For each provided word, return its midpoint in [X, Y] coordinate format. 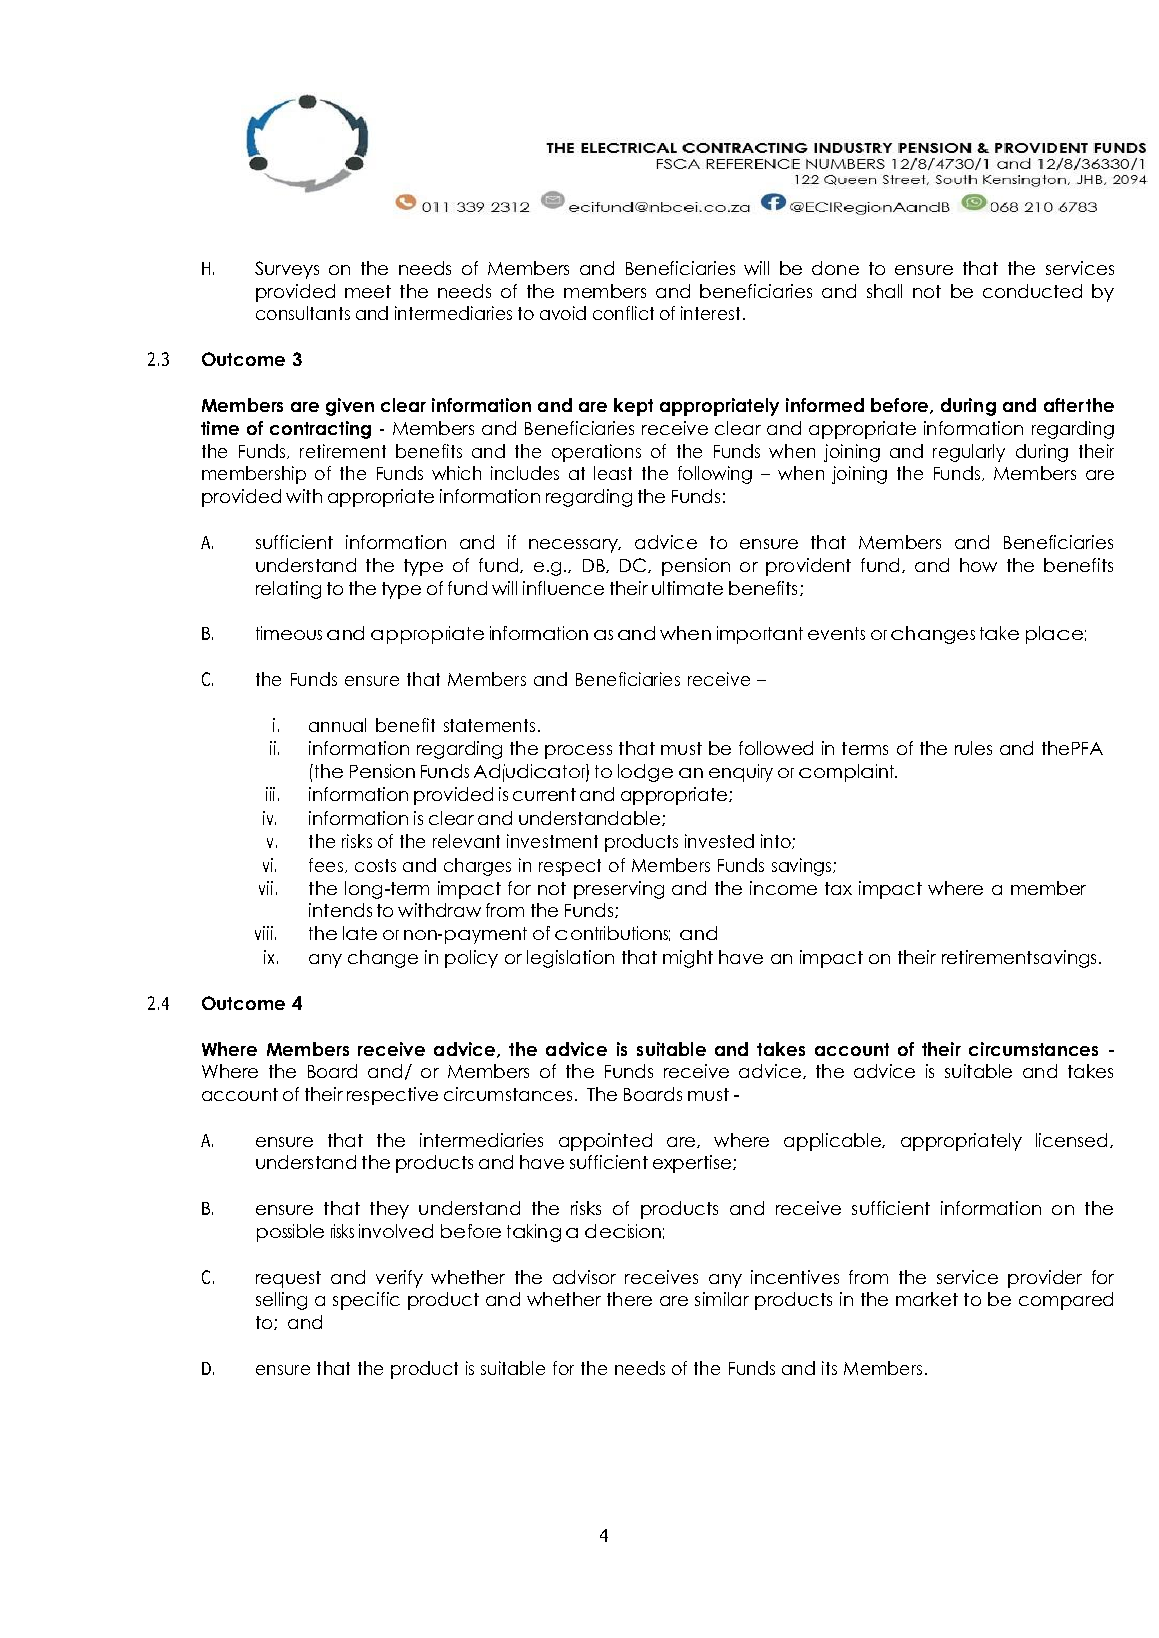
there [629, 1299]
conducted [1032, 291]
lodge [645, 773]
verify [399, 1279]
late [360, 933]
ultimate [687, 588]
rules [973, 748]
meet [368, 291]
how [978, 565]
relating [288, 590]
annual [337, 725]
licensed [1071, 1140]
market [927, 1299]
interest [710, 313]
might [688, 959]
